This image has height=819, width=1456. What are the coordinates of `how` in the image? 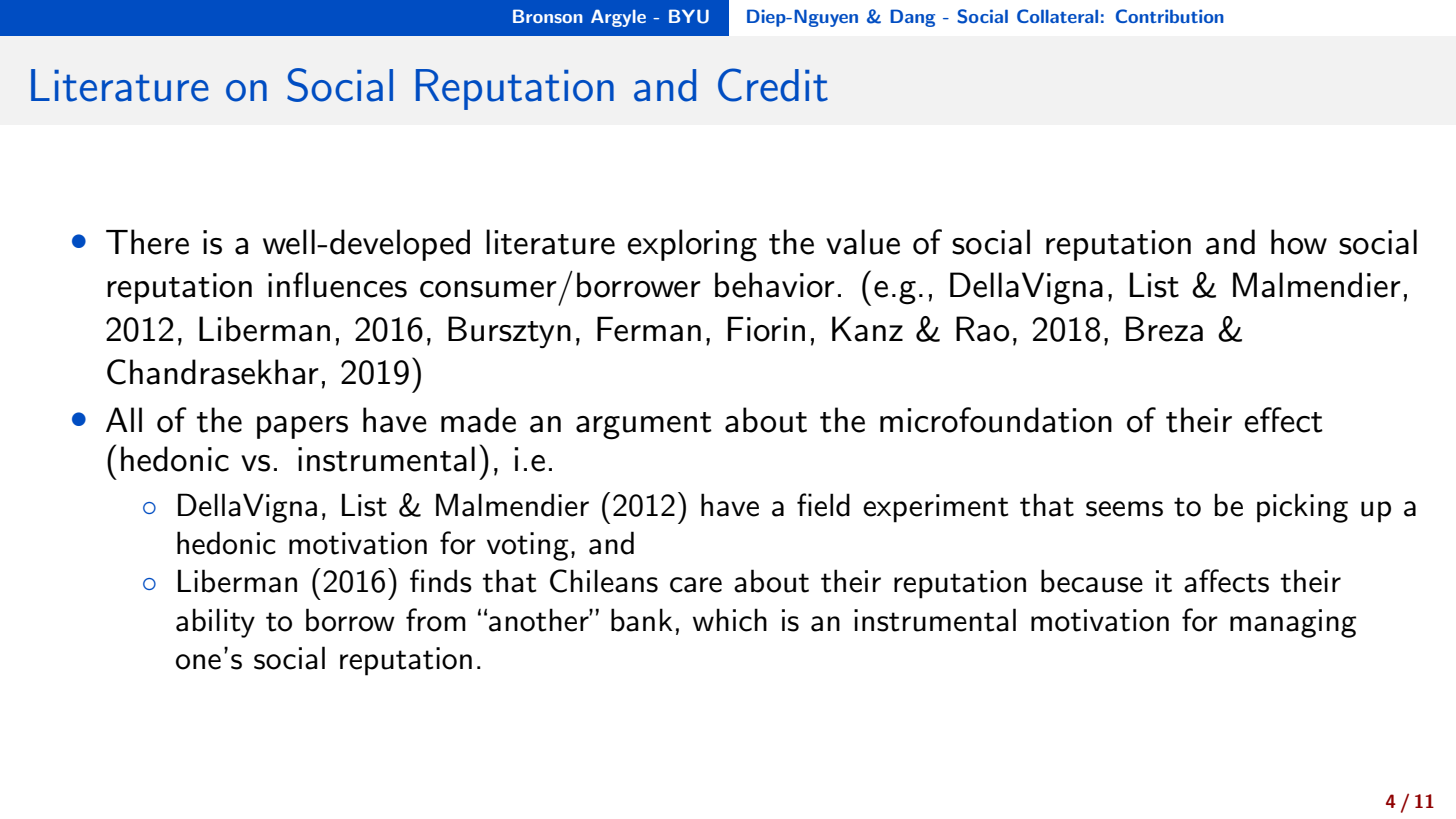 It's located at (1299, 242).
